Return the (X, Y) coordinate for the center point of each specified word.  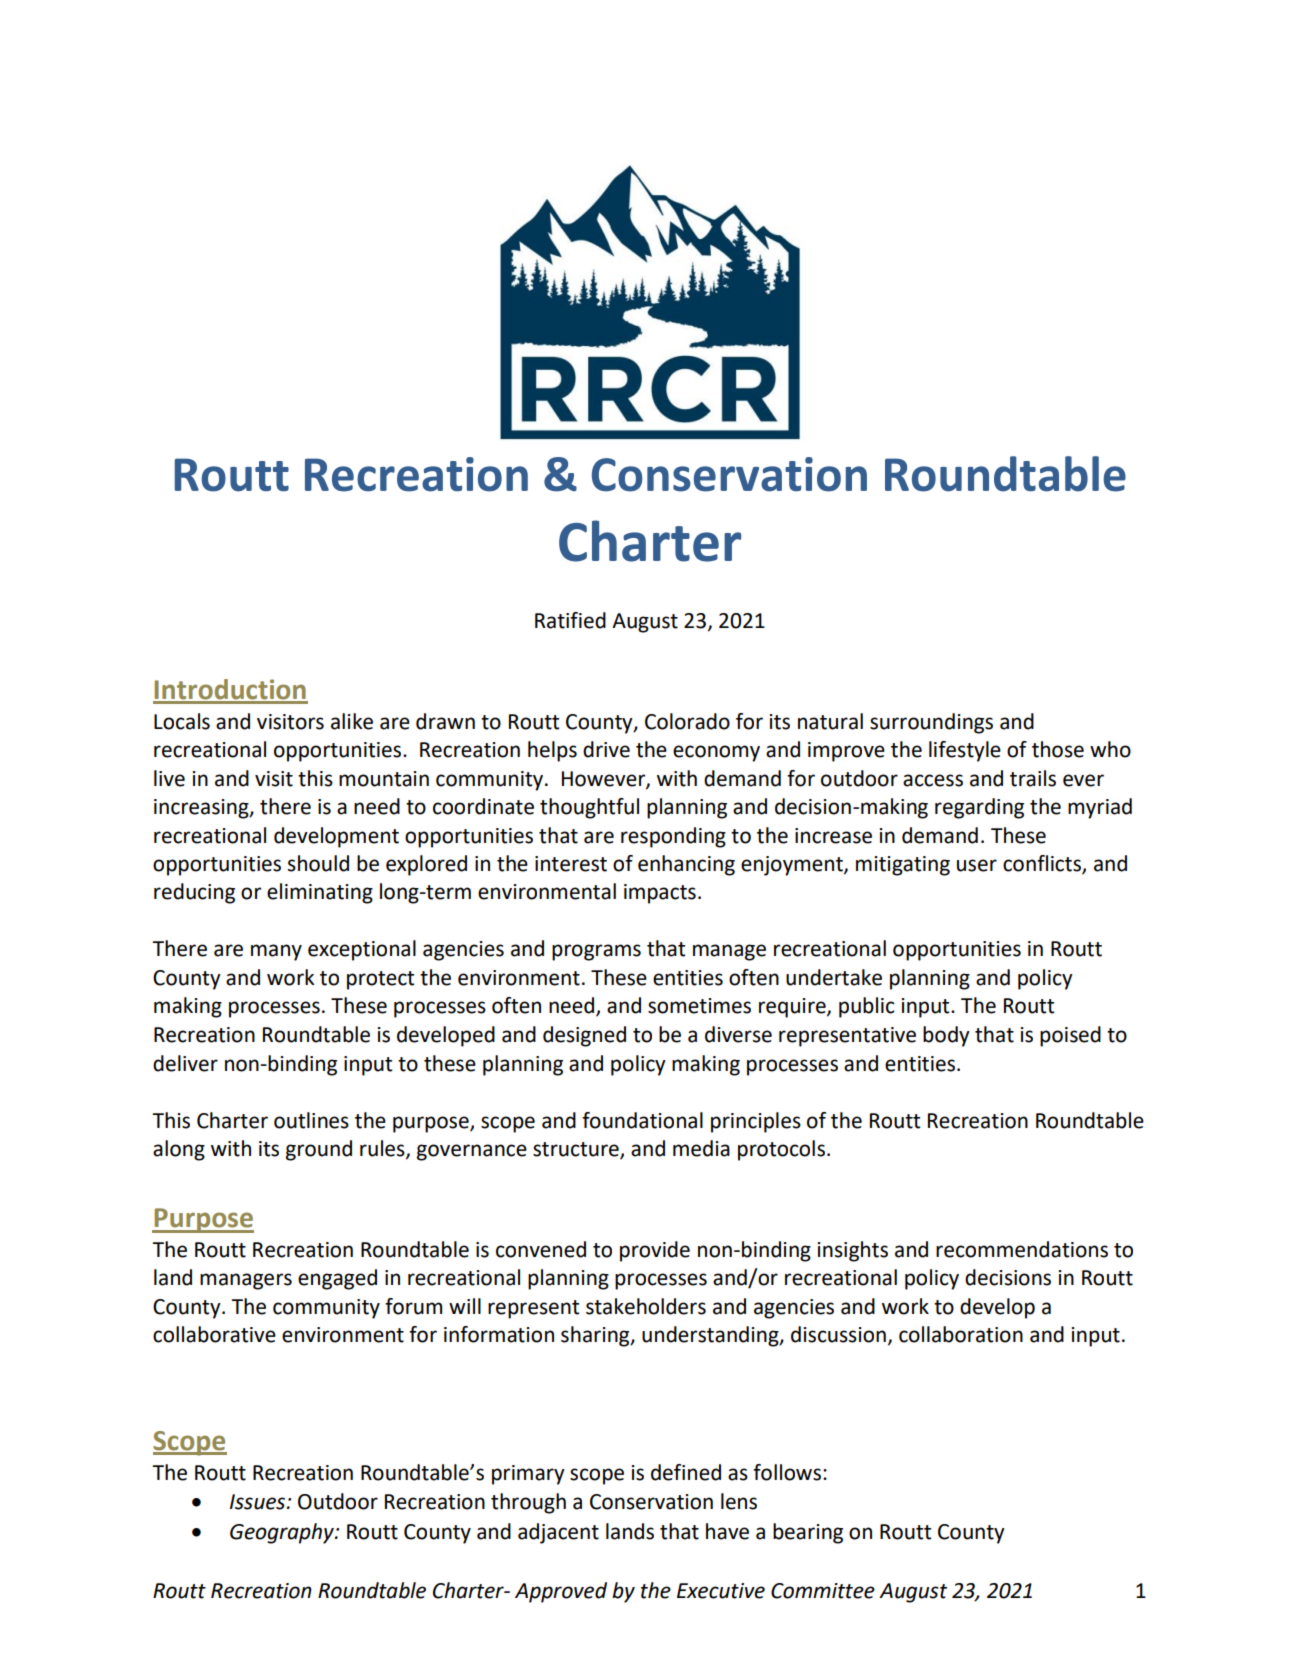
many (276, 952)
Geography (283, 1533)
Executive (721, 1591)
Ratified (570, 620)
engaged (337, 1279)
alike (352, 721)
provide (655, 1251)
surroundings (931, 723)
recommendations (1022, 1249)
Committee (823, 1591)
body (946, 1036)
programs (596, 952)
